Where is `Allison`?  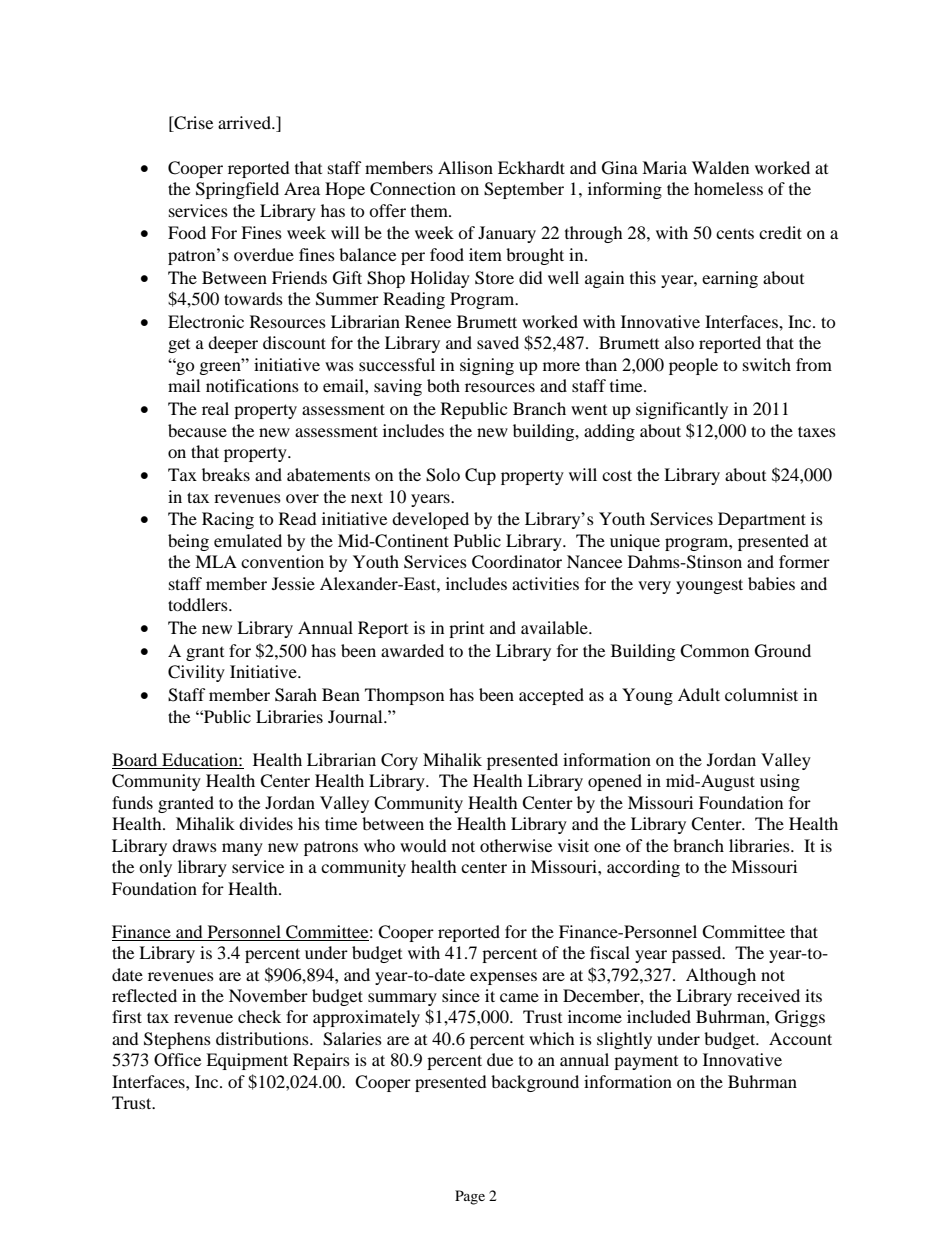 Allison is located at coordinates (465, 167).
